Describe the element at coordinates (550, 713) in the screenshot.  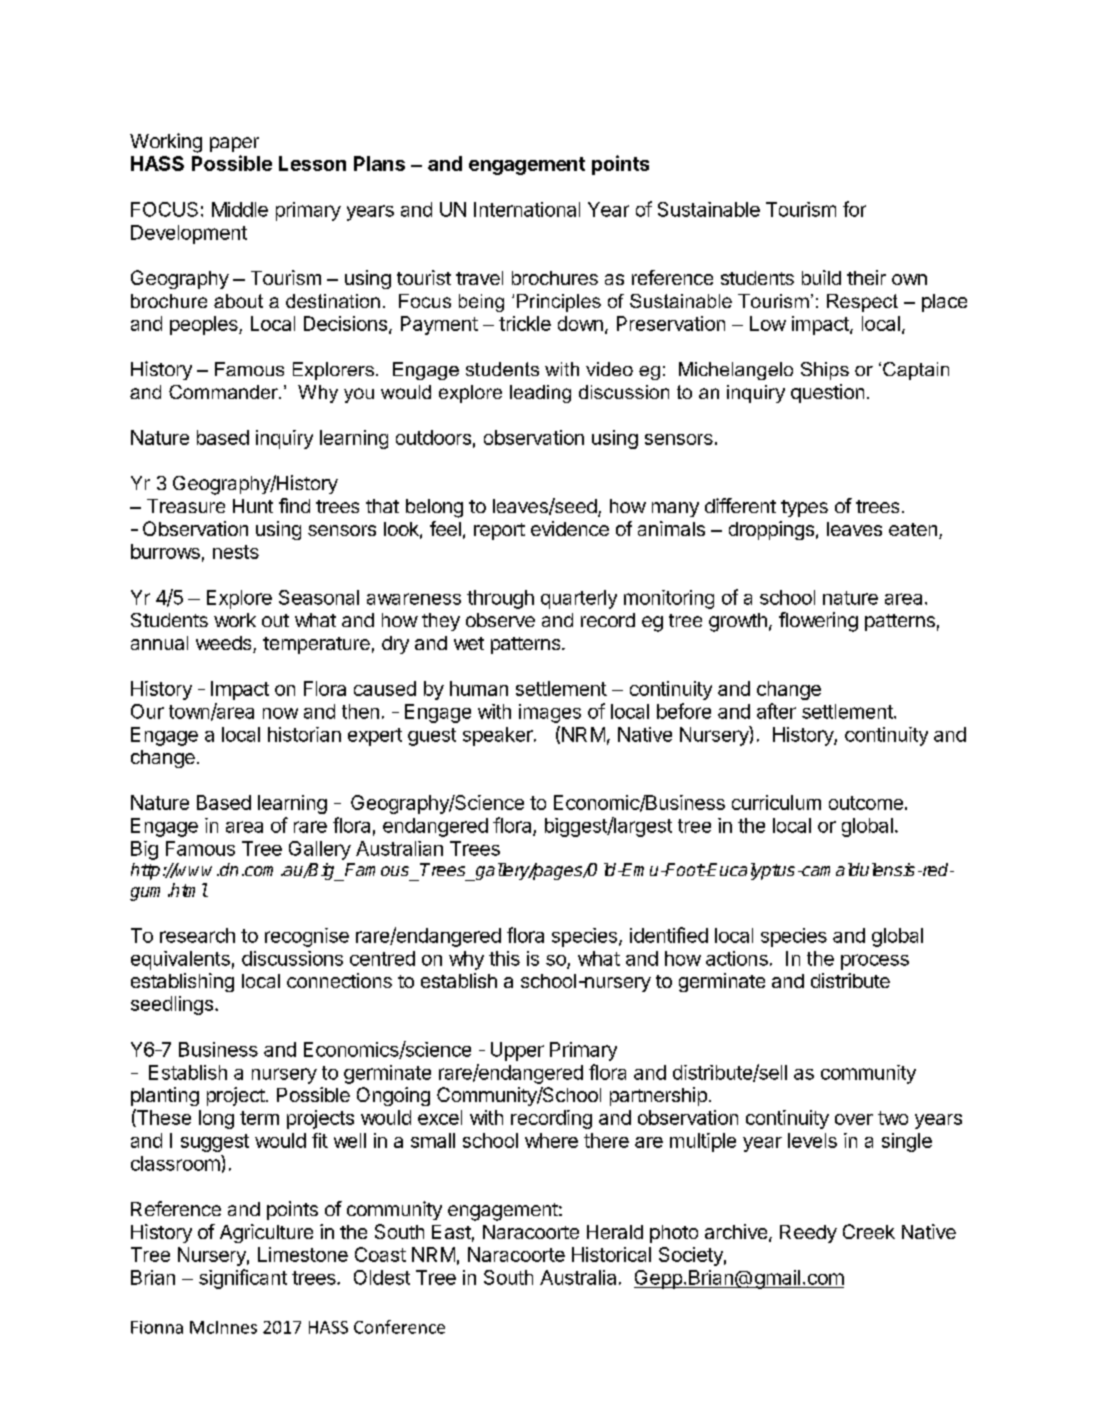
I see `images` at that location.
